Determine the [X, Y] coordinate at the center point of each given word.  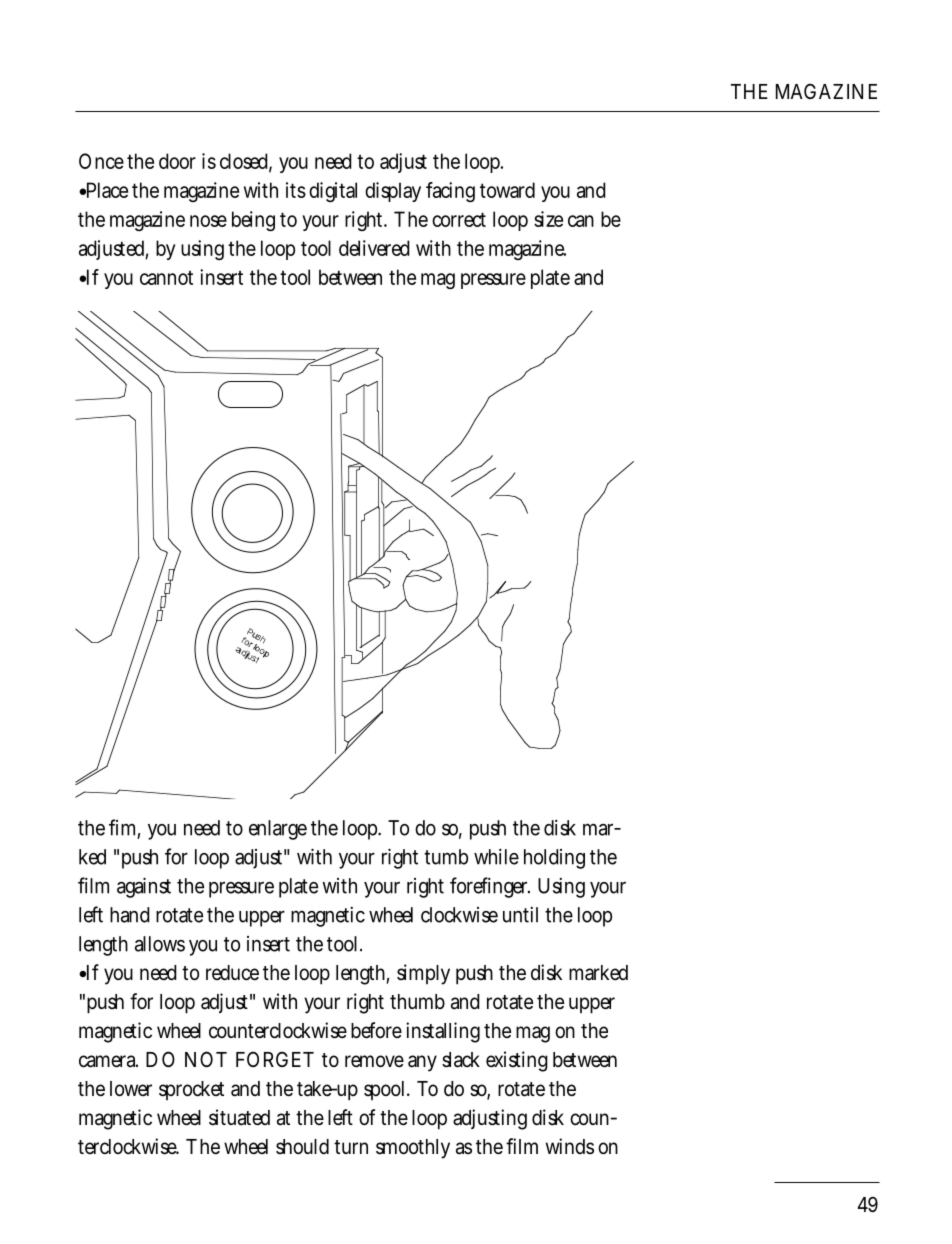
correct [459, 219]
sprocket [191, 1090]
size [548, 219]
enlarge [278, 830]
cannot [166, 277]
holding [554, 859]
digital [333, 192]
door [177, 161]
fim [124, 828]
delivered [374, 248]
